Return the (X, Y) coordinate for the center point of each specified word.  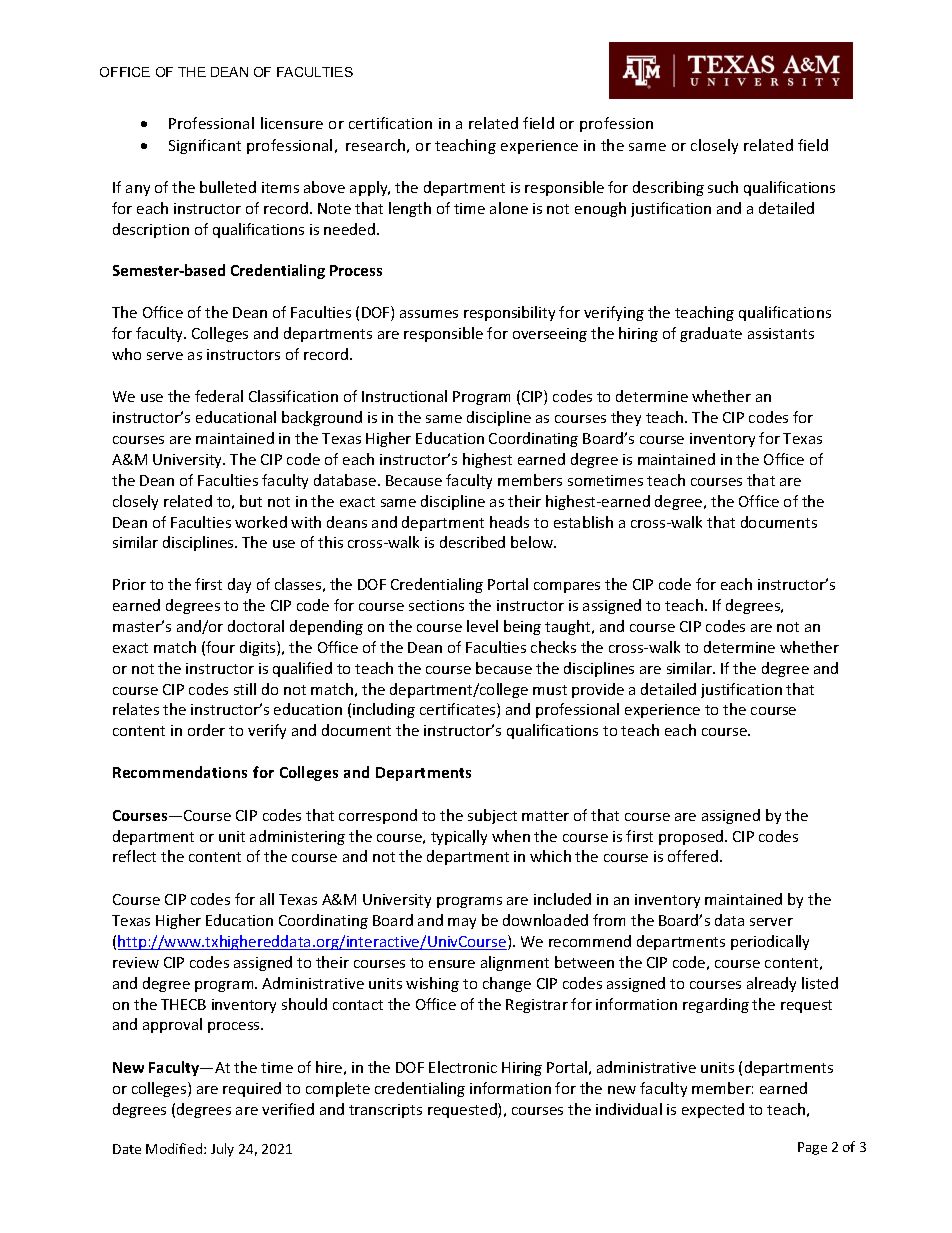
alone (509, 208)
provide (598, 690)
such (723, 187)
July (222, 1150)
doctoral (256, 626)
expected (713, 1110)
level (482, 626)
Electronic (463, 1067)
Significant (205, 146)
